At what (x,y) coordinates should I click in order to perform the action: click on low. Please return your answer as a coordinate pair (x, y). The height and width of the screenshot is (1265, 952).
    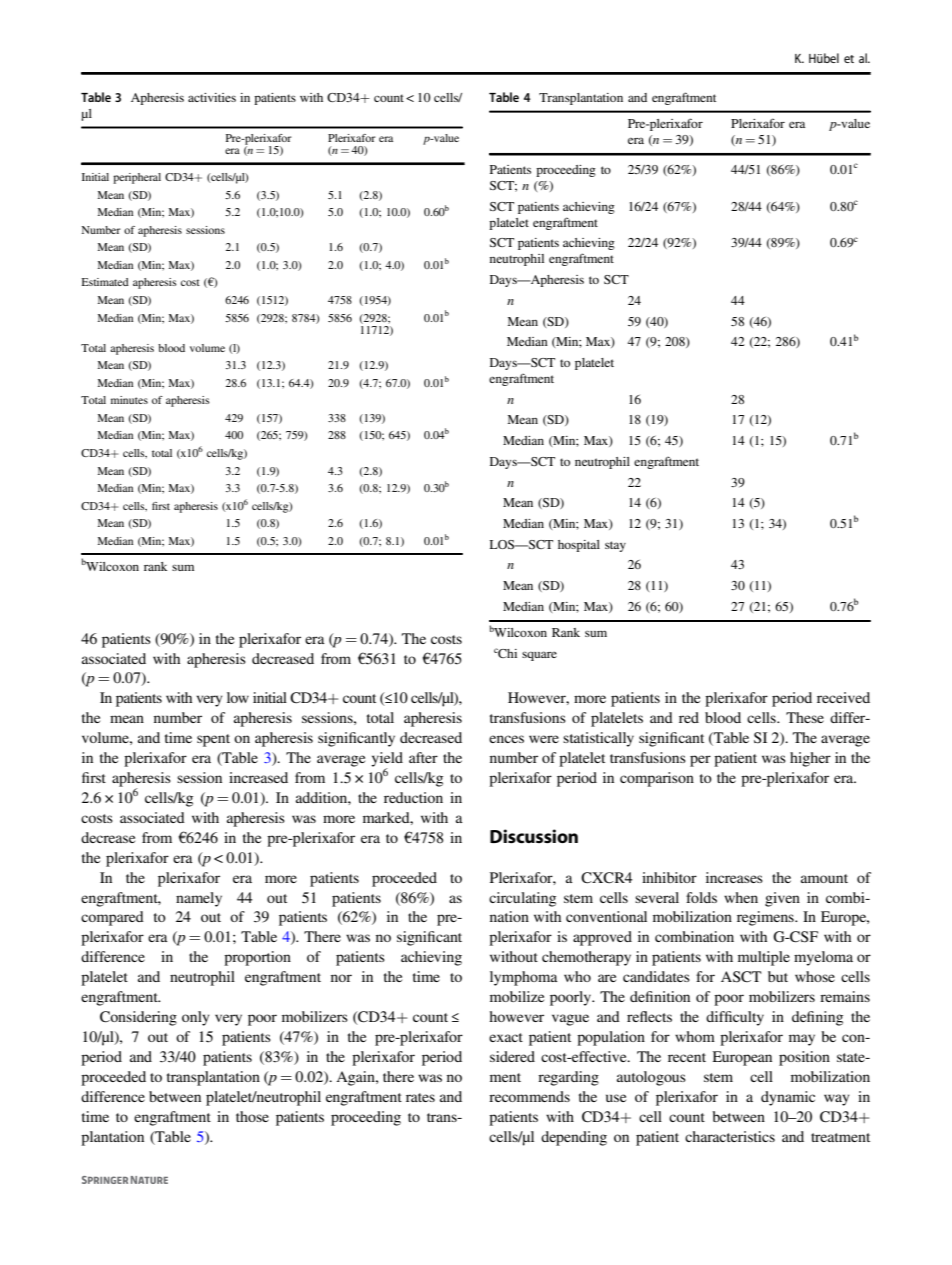
    Looking at the image, I should click on (238, 697).
